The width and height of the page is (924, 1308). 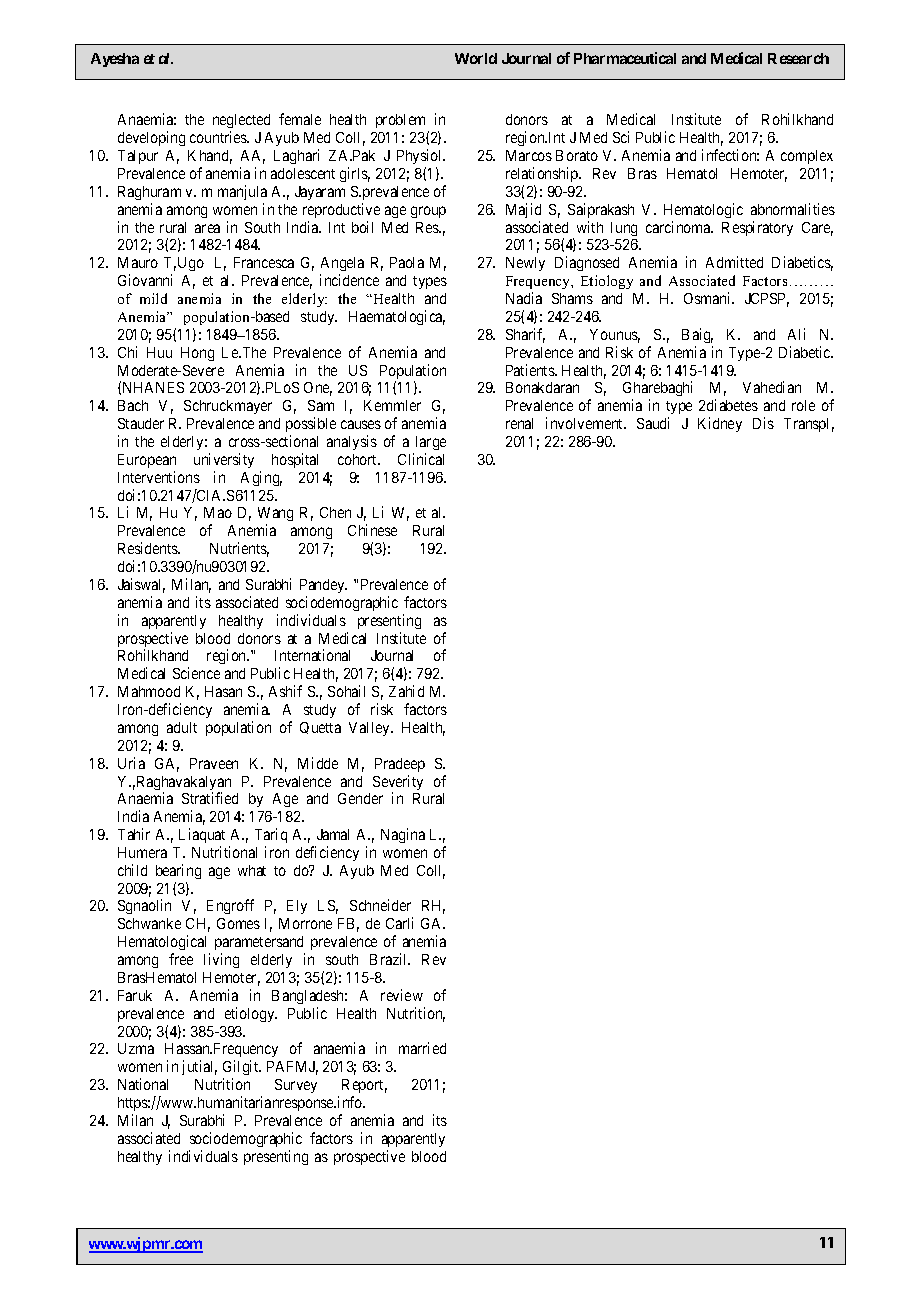 What do you see at coordinates (133, 405) in the page?
I see `Bach` at bounding box center [133, 405].
